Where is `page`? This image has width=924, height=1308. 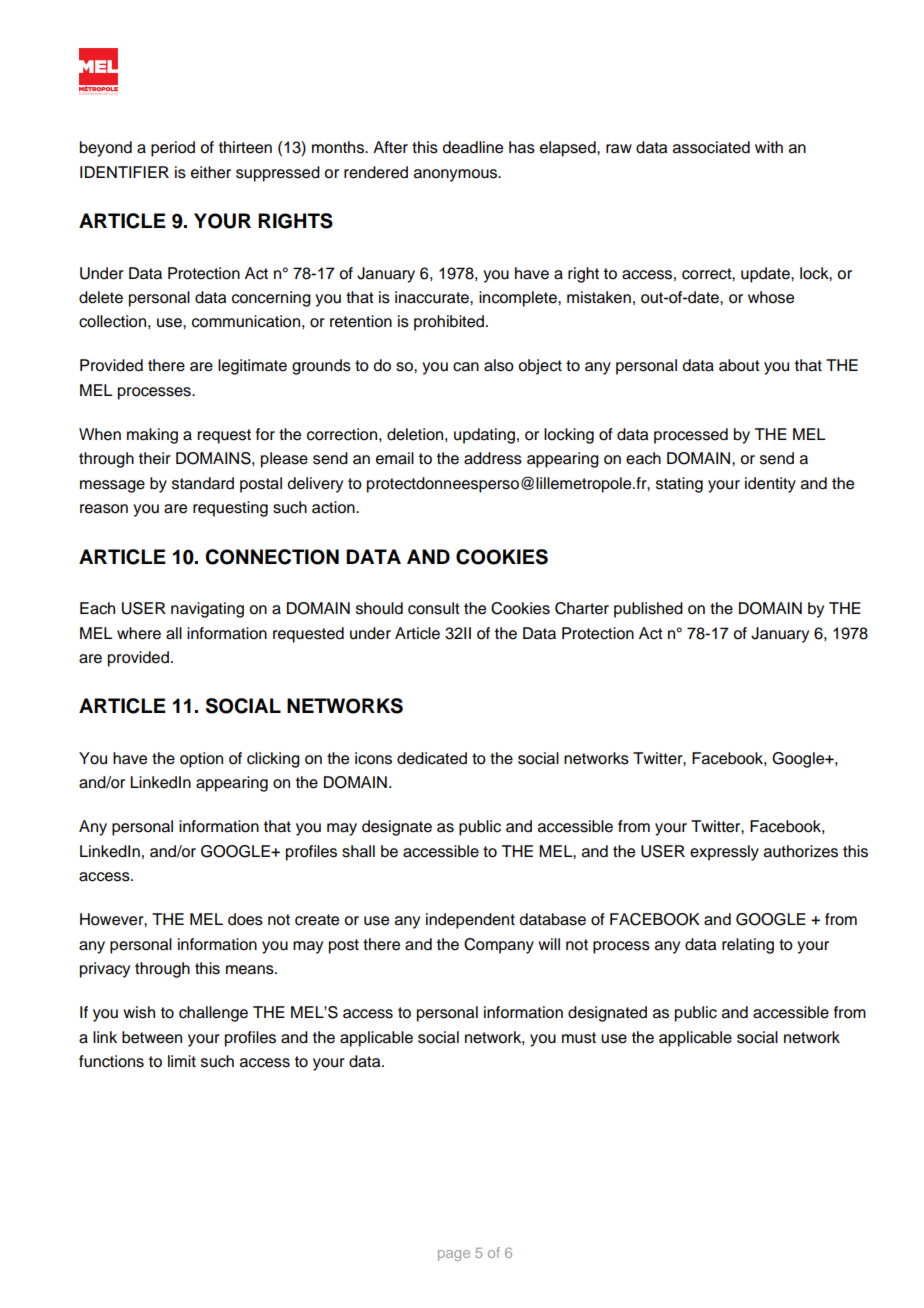 page is located at coordinates (454, 1255).
